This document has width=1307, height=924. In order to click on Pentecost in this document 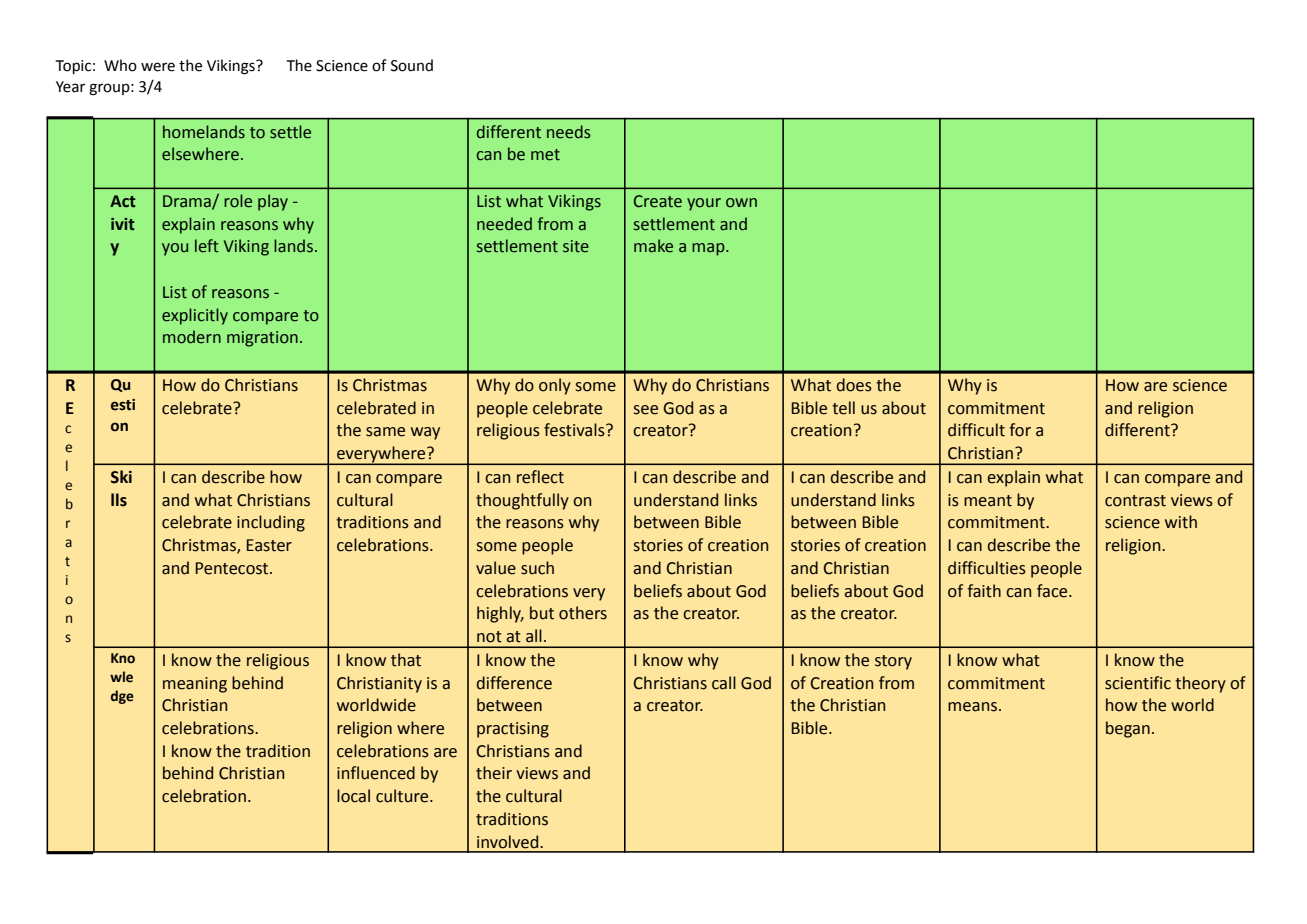, I will do `click(233, 568)`.
